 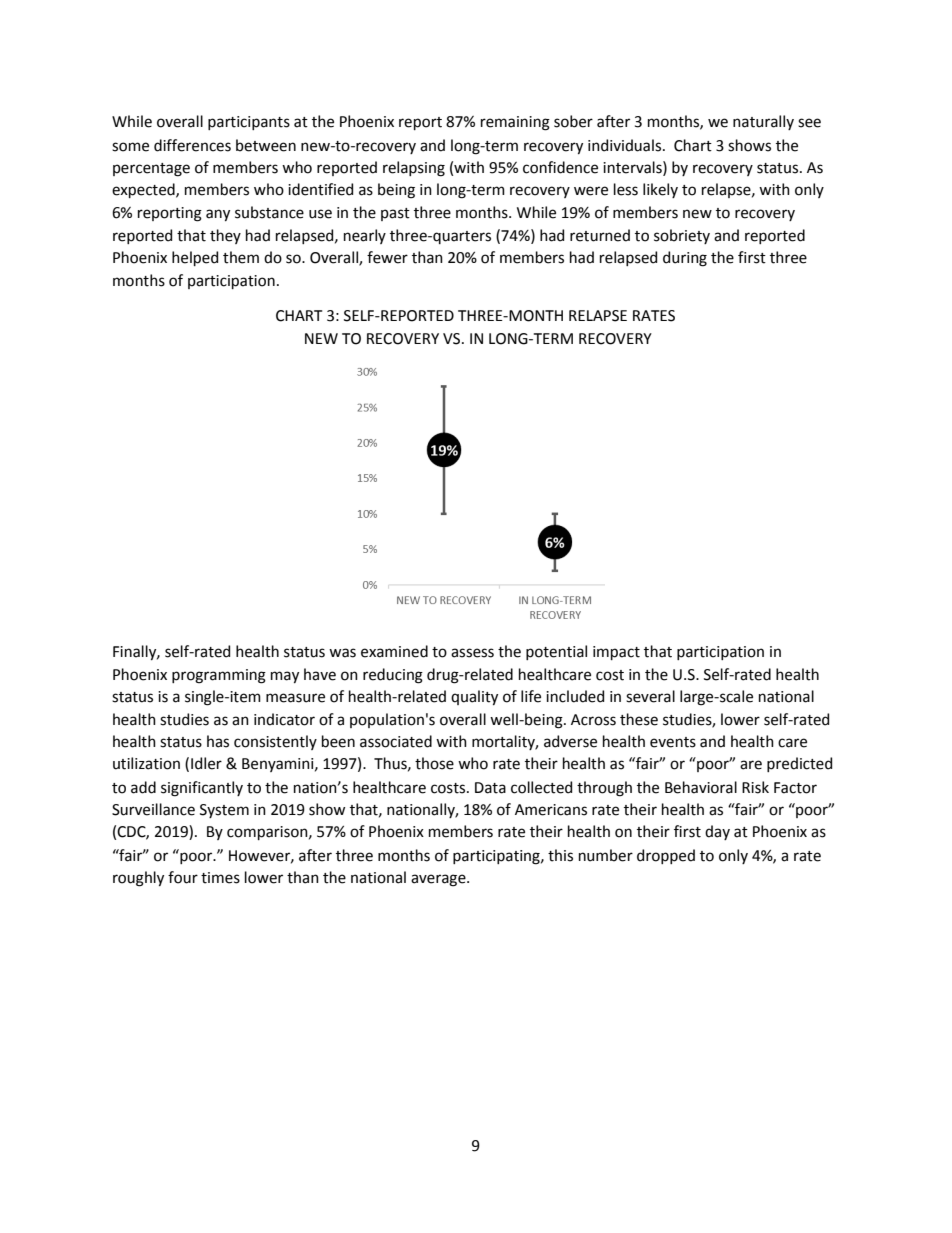 I want to click on naturally, so click(x=763, y=122).
